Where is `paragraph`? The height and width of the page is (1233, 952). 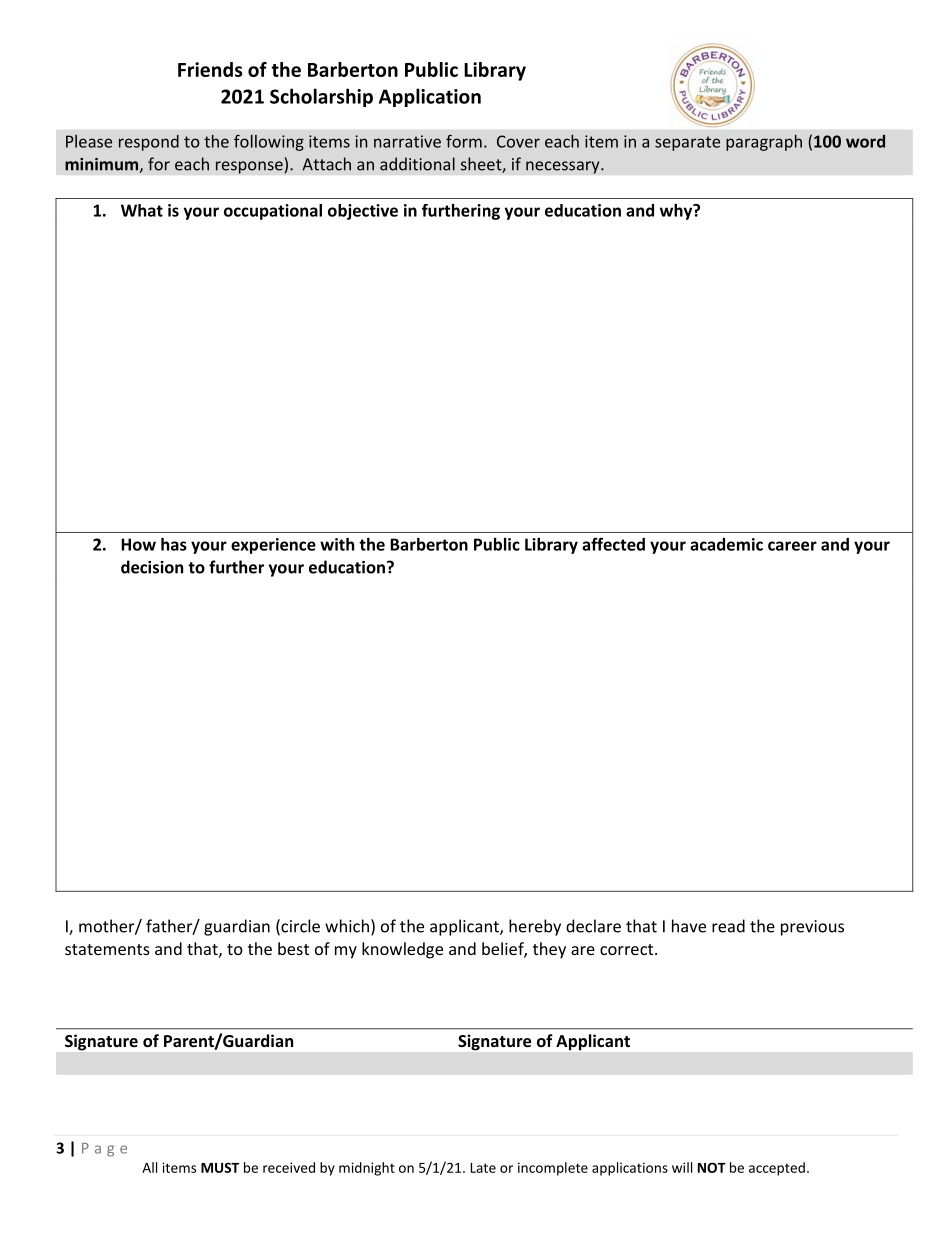 paragraph is located at coordinates (764, 143).
